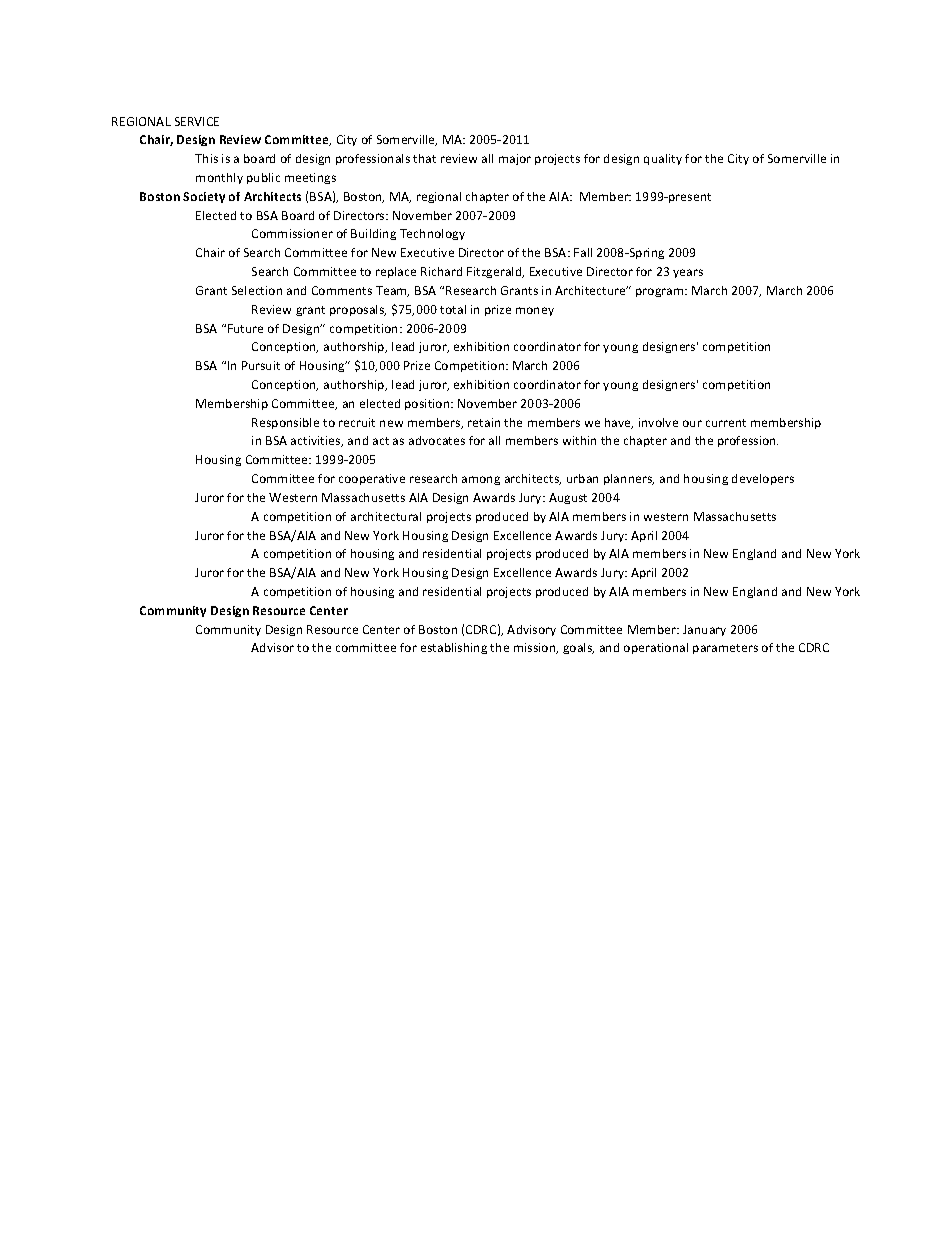 The image size is (952, 1233). What do you see at coordinates (317, 441) in the page?
I see `activities` at bounding box center [317, 441].
